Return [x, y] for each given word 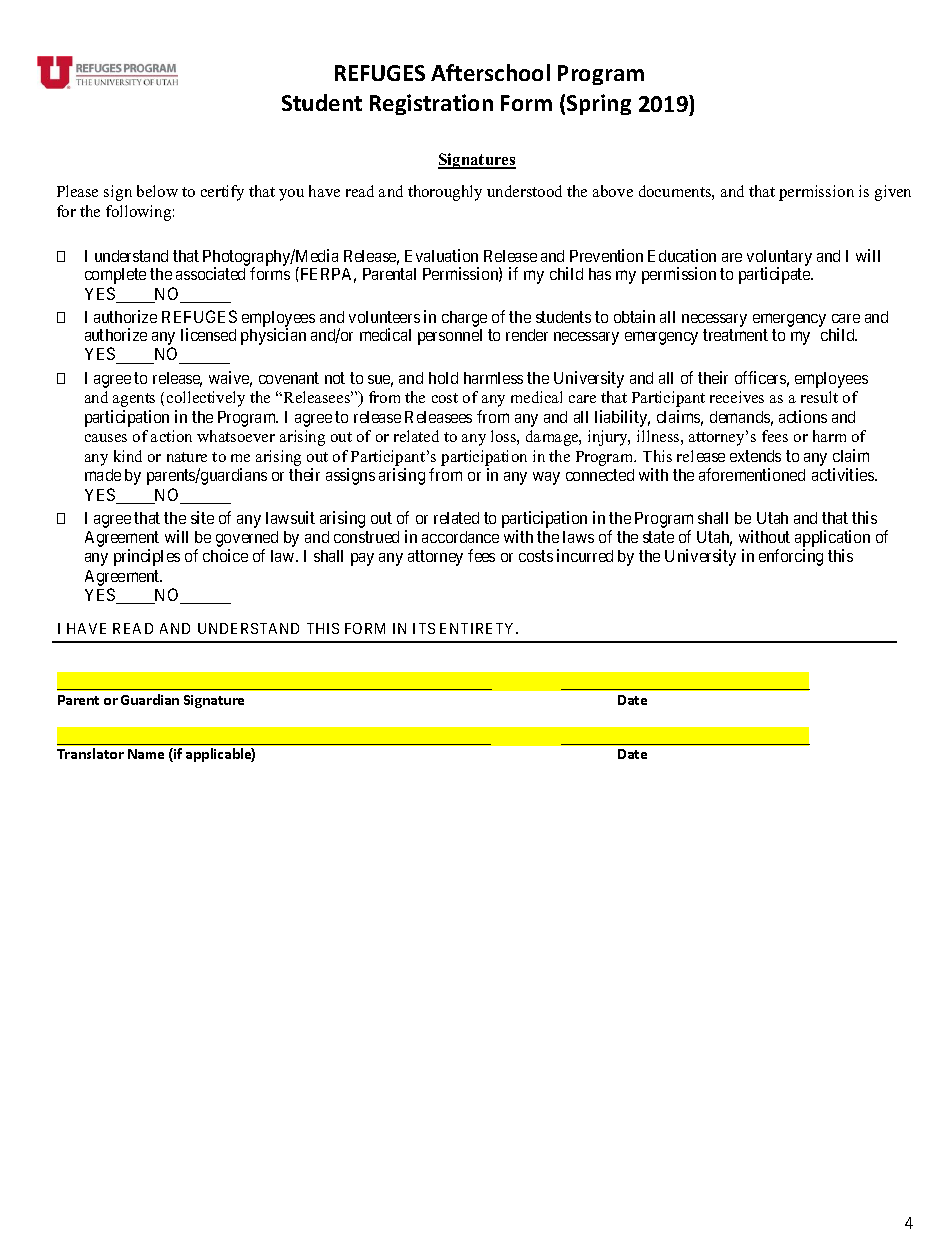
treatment [735, 335]
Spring [599, 104]
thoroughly [445, 193]
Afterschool [490, 72]
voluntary [779, 259]
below [157, 191]
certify [222, 193]
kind [128, 456]
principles [147, 557]
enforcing [791, 557]
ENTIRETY [479, 628]
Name [146, 754]
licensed [208, 334]
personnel [450, 337]
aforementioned [752, 474]
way [546, 478]
